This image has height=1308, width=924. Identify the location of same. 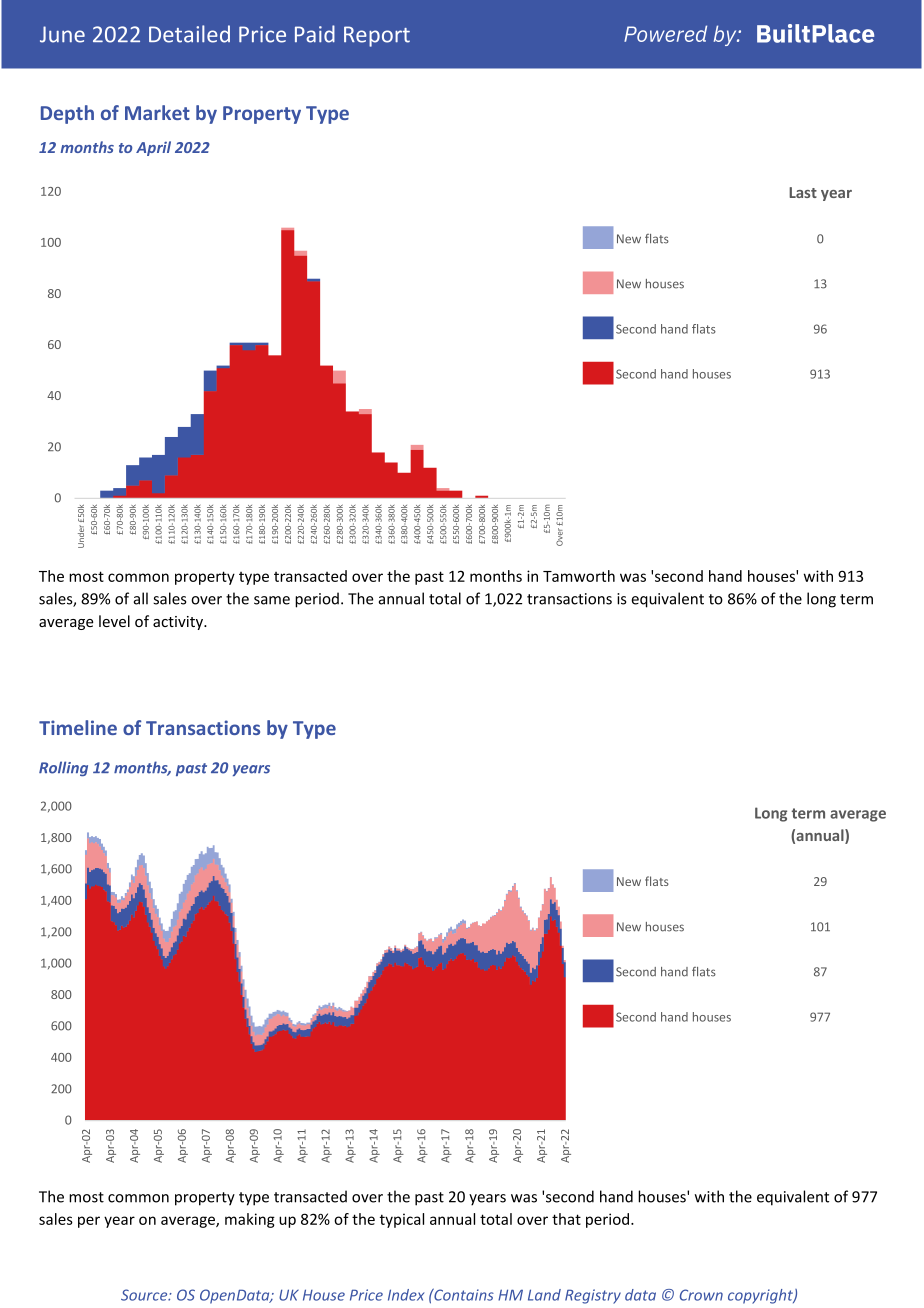
(272, 600).
